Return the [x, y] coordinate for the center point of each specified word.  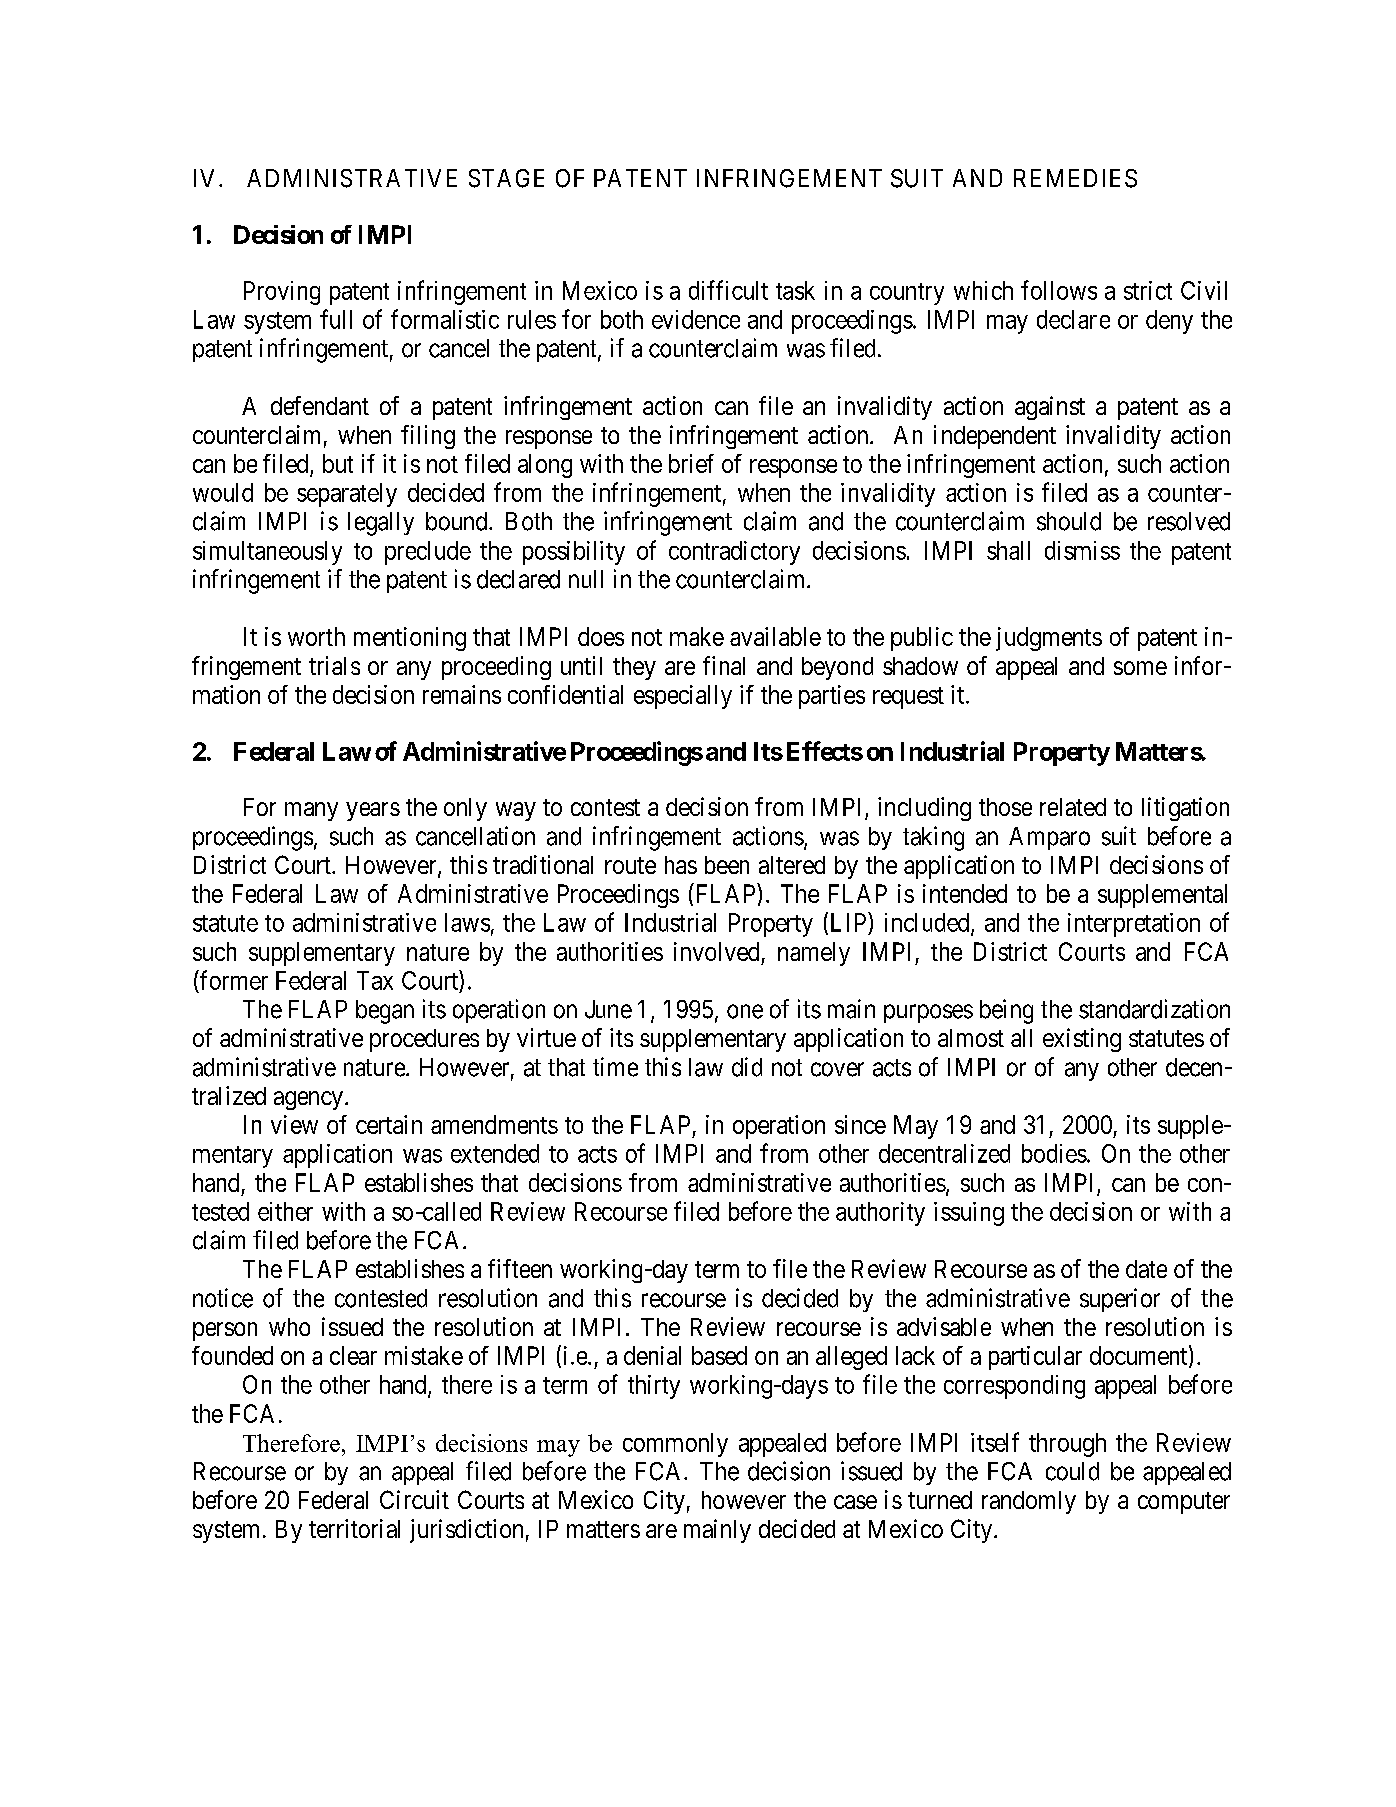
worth [316, 636]
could [1072, 1471]
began [385, 1012]
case [855, 1502]
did [747, 1067]
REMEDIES [1075, 178]
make [697, 636]
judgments [1049, 639]
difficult [728, 290]
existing [1082, 1040]
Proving [282, 293]
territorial [354, 1528]
